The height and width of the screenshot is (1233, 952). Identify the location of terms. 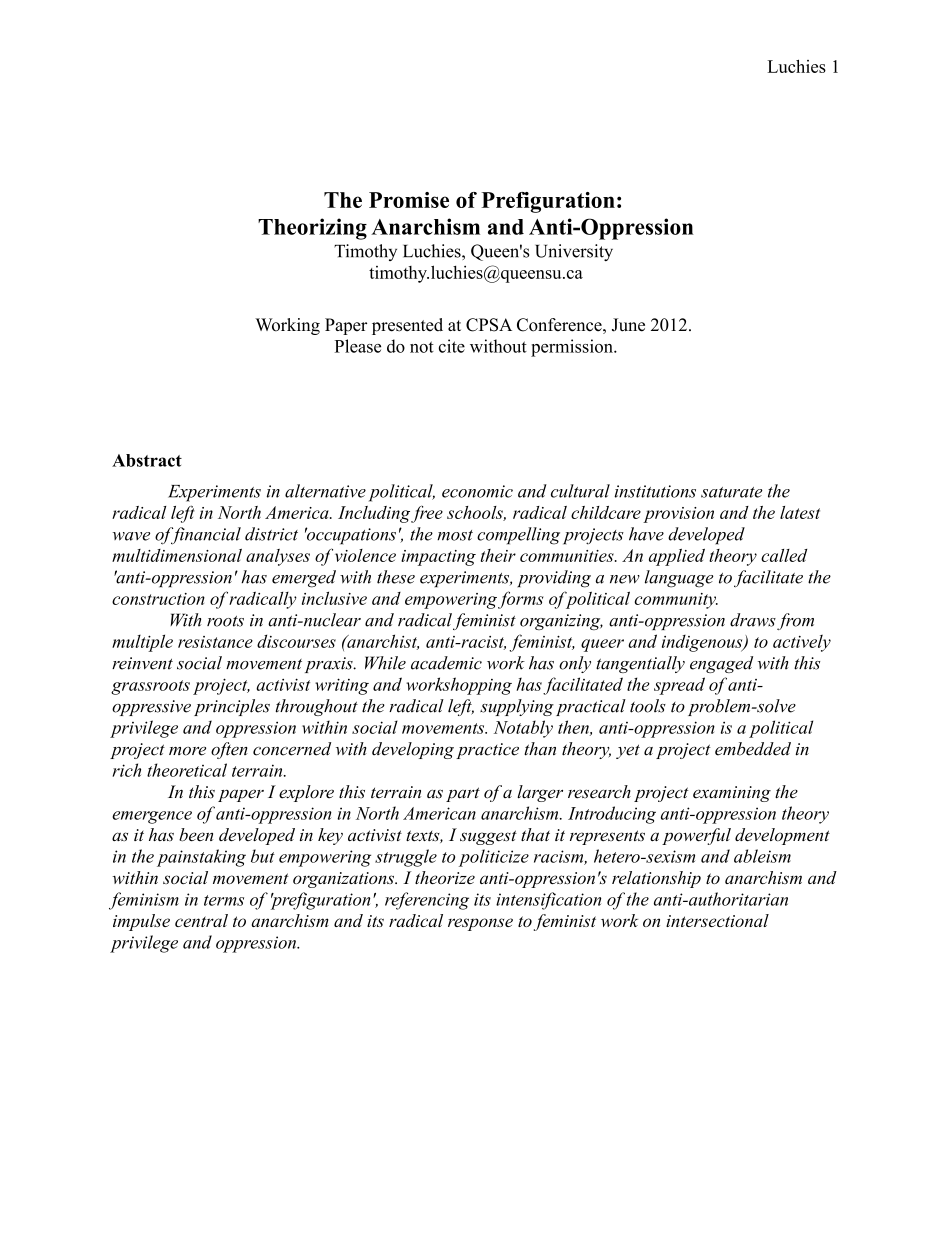
(224, 900).
